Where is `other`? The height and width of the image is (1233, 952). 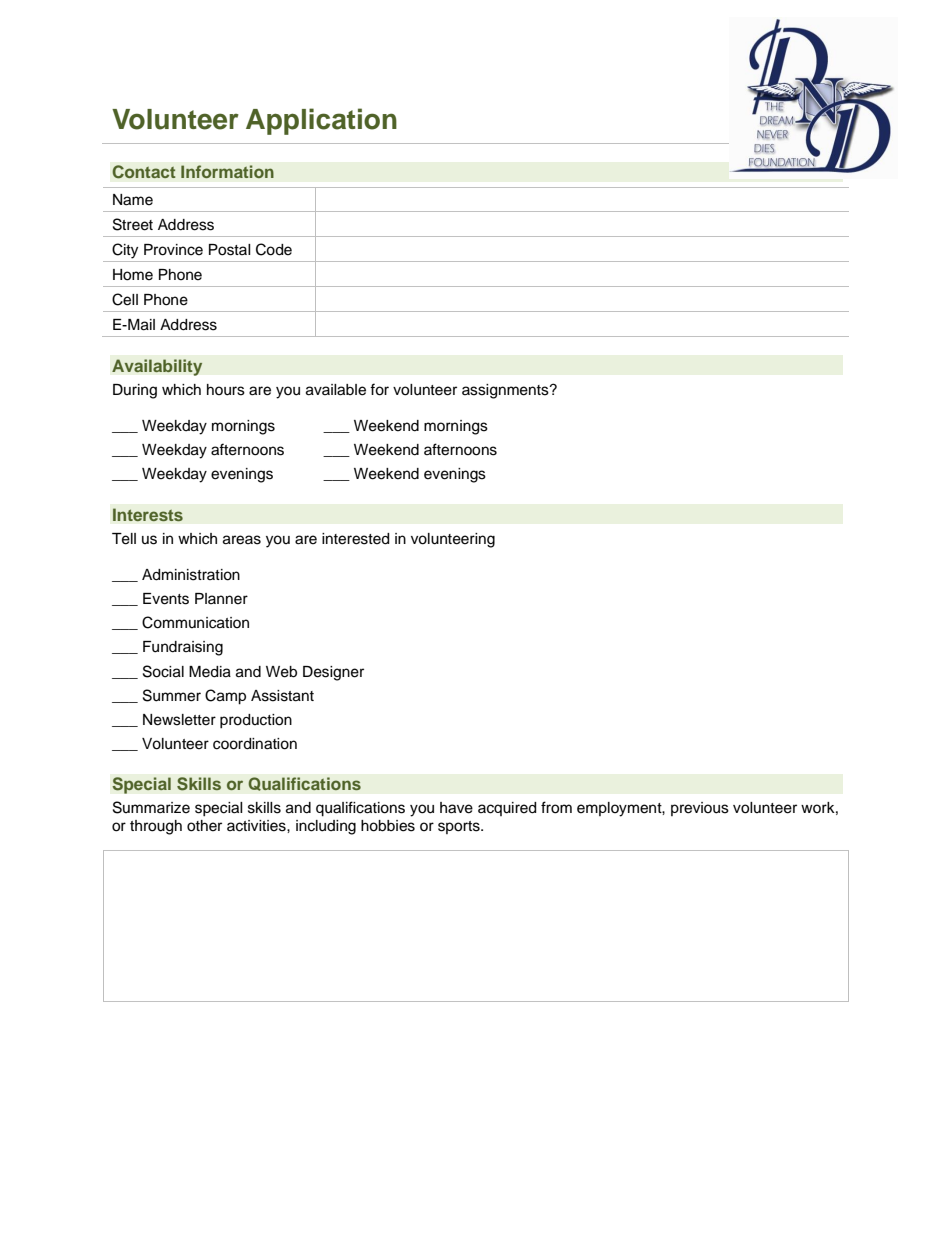
other is located at coordinates (204, 826).
